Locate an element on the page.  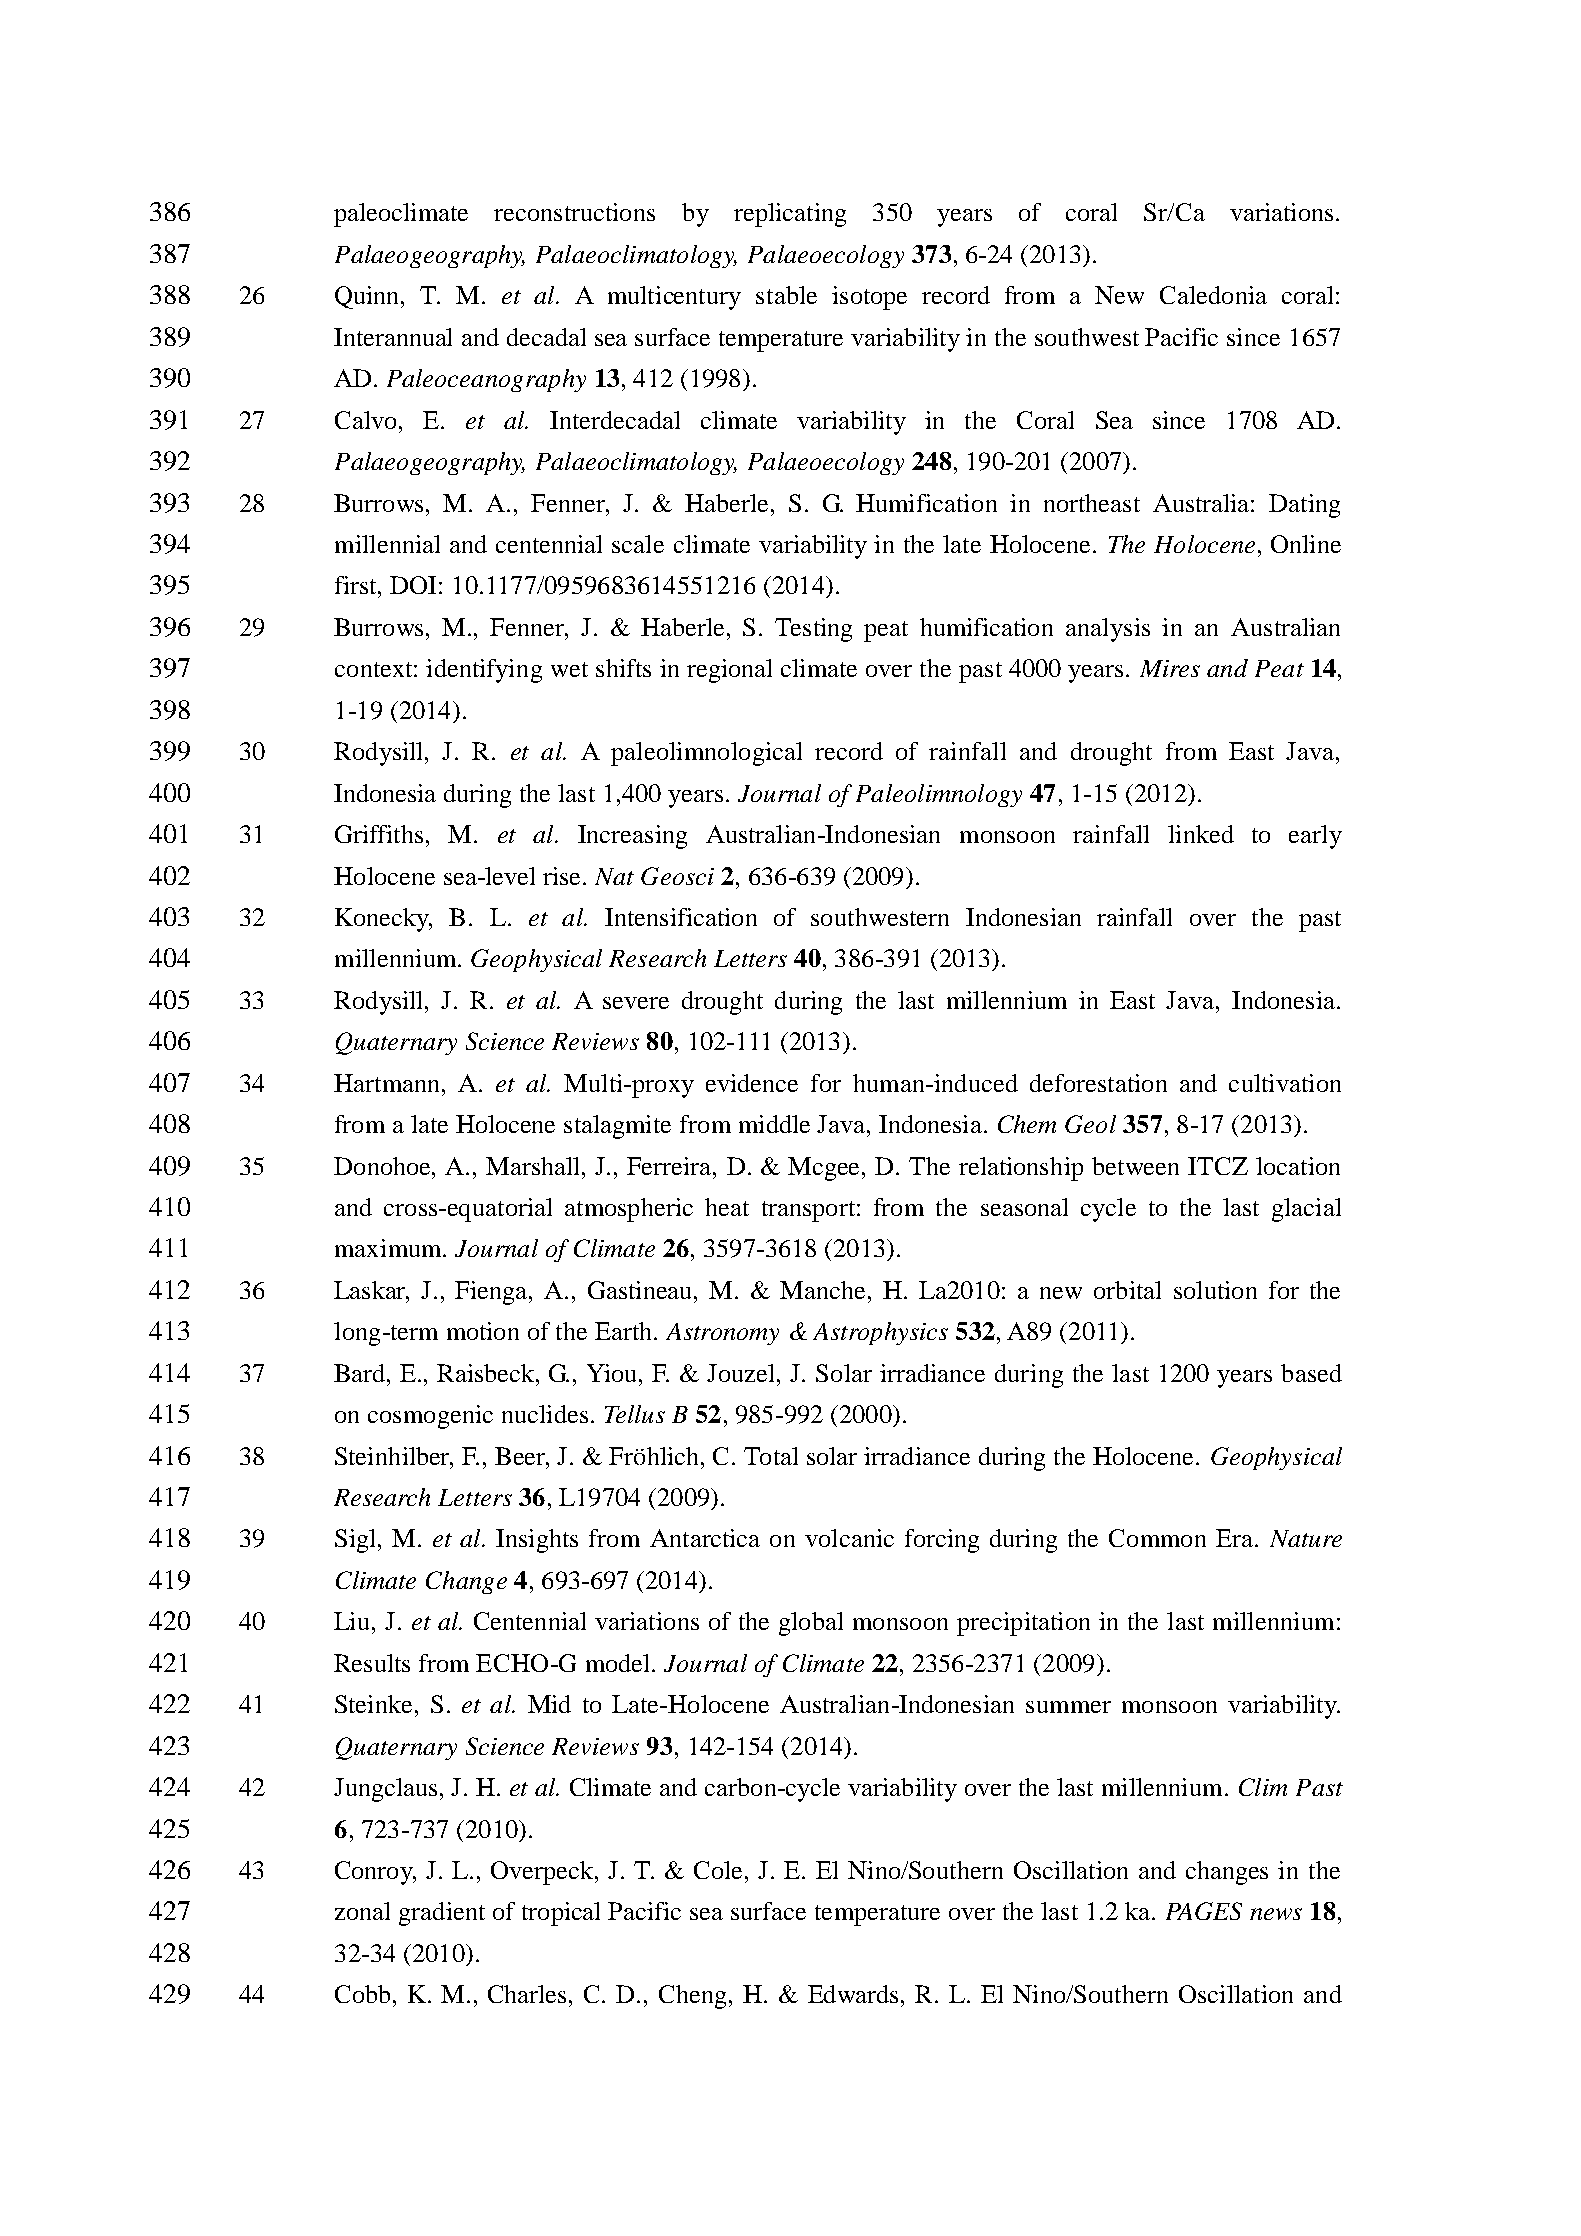
Quinn is located at coordinates (369, 297).
